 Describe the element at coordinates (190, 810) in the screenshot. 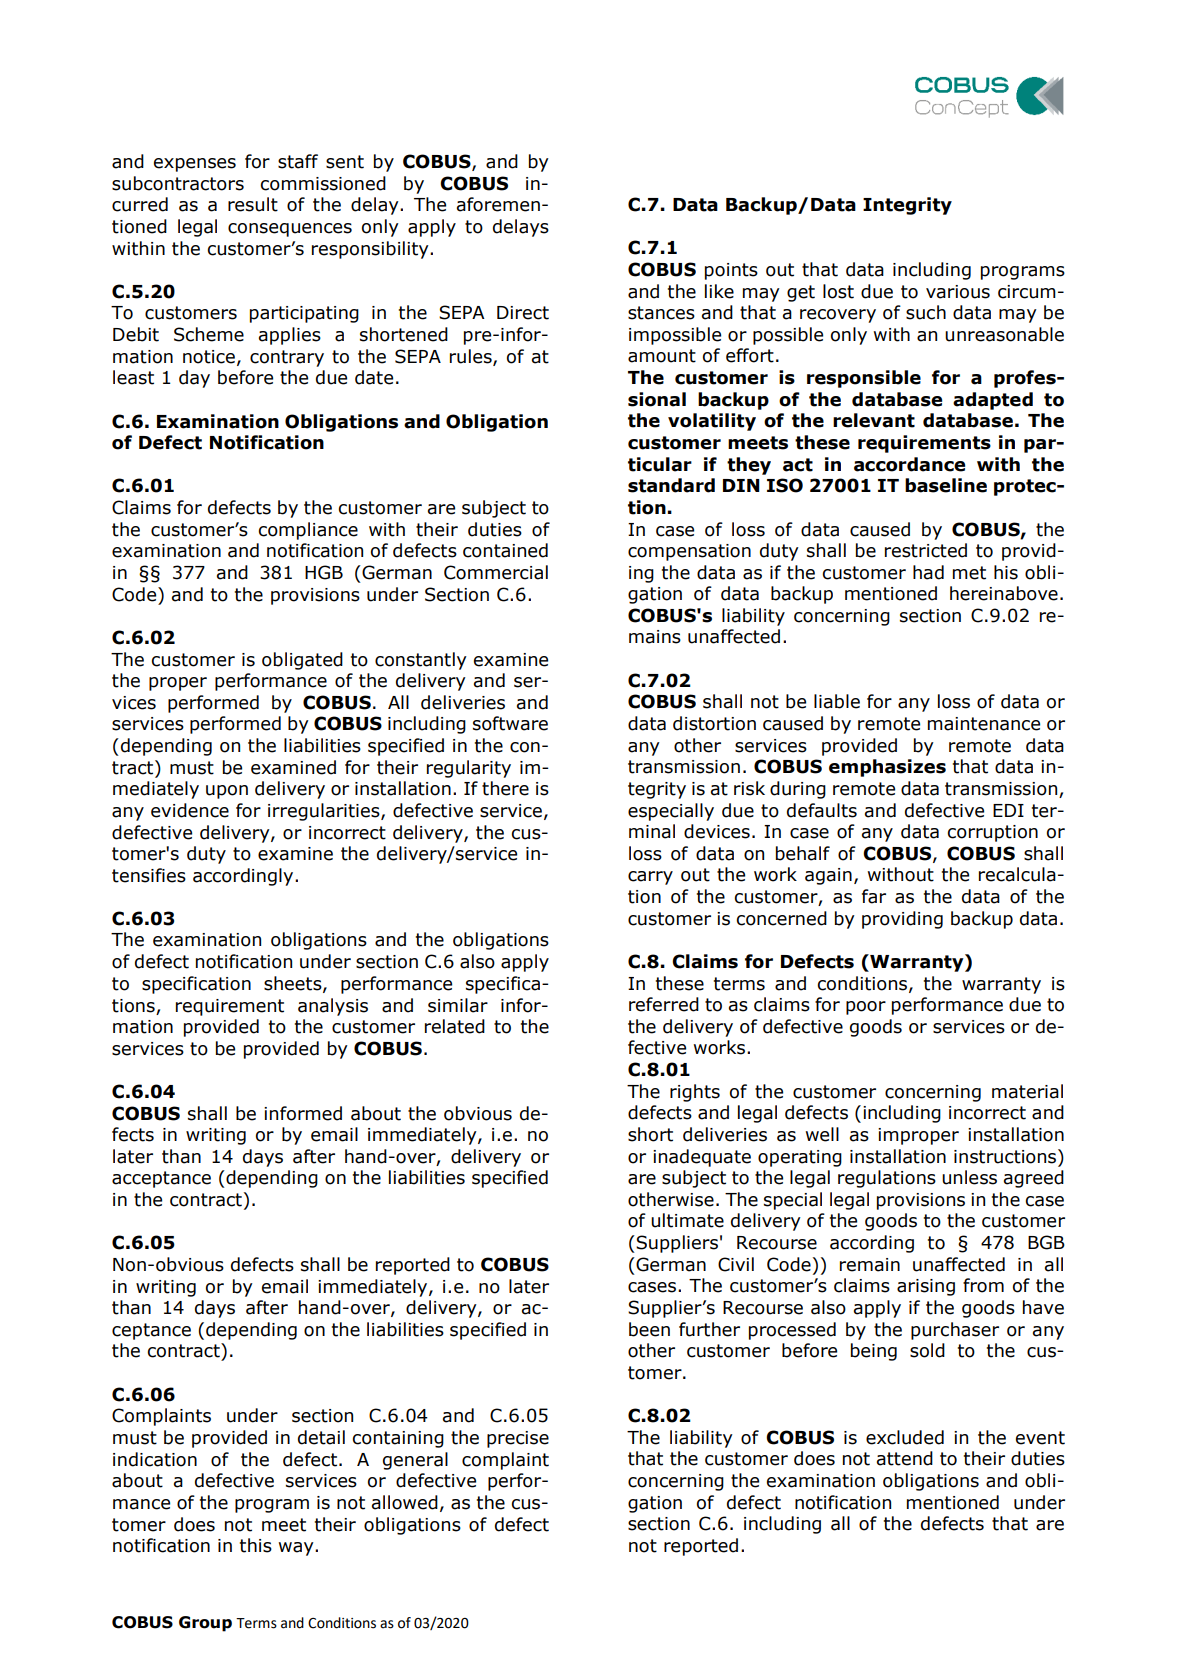

I see `evidence` at that location.
